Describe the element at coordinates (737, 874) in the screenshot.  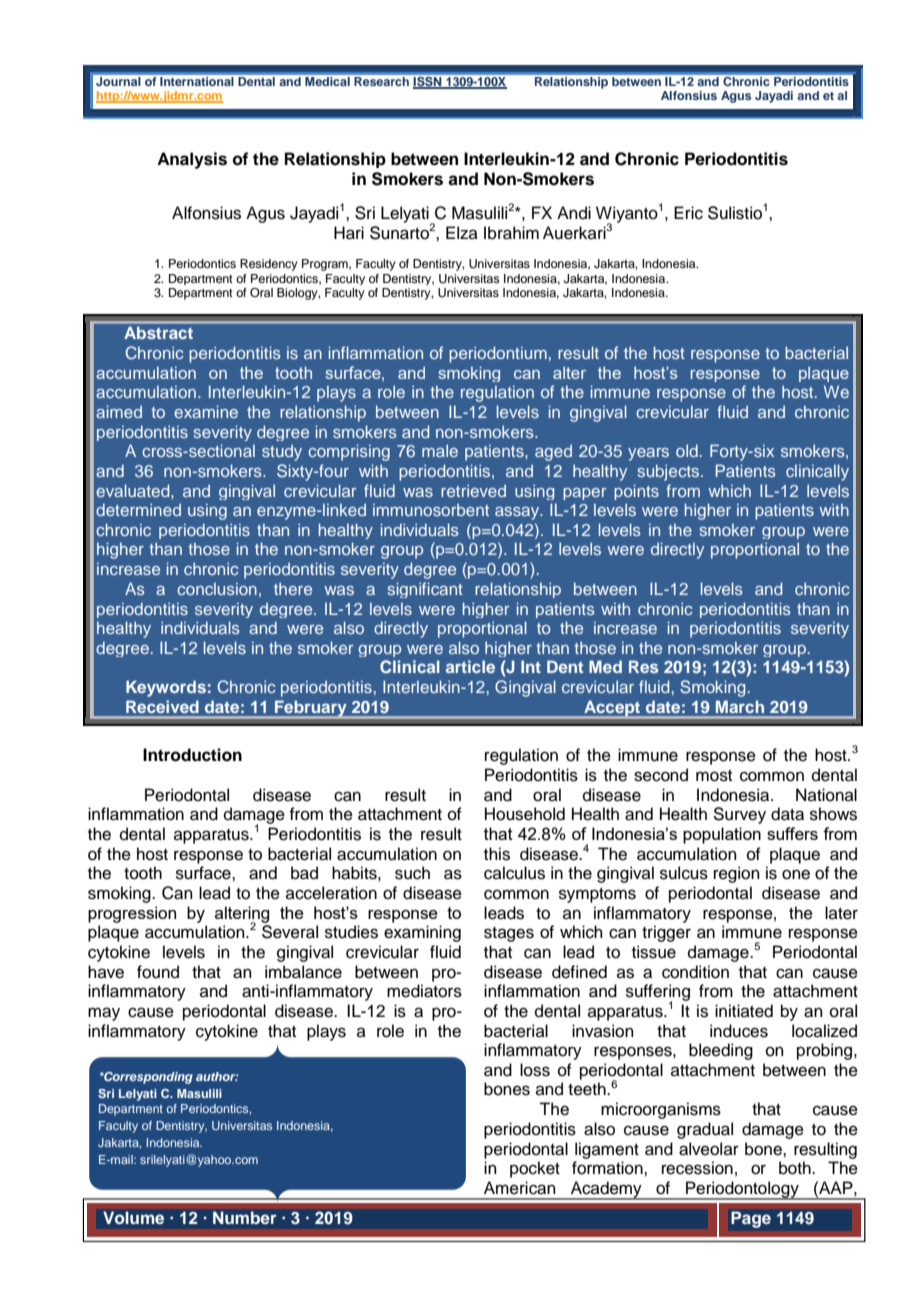
I see `region` at that location.
